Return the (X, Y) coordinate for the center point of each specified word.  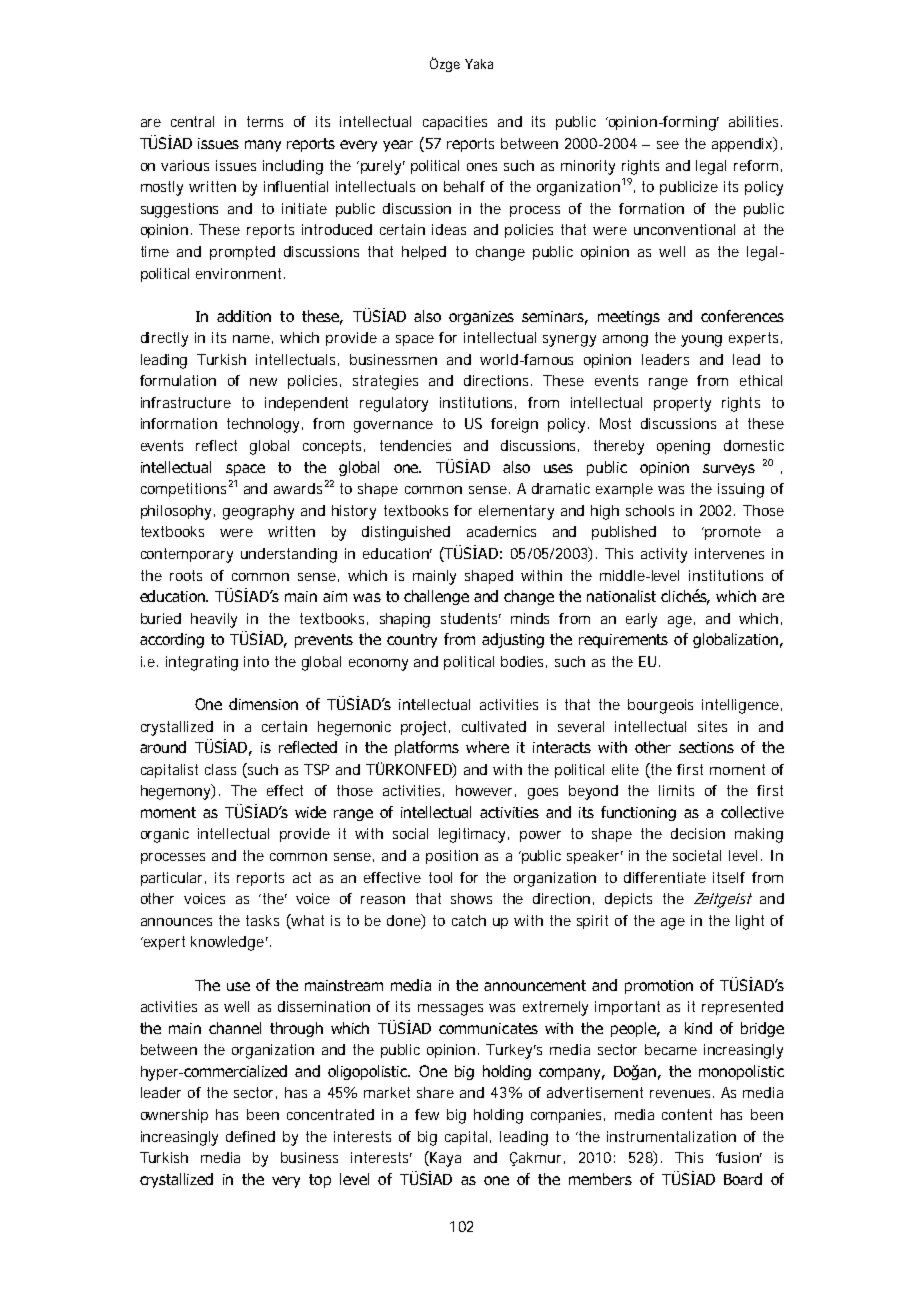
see (668, 145)
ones (482, 167)
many (263, 146)
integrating (202, 663)
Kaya (444, 1159)
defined (250, 1136)
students (471, 618)
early (641, 620)
